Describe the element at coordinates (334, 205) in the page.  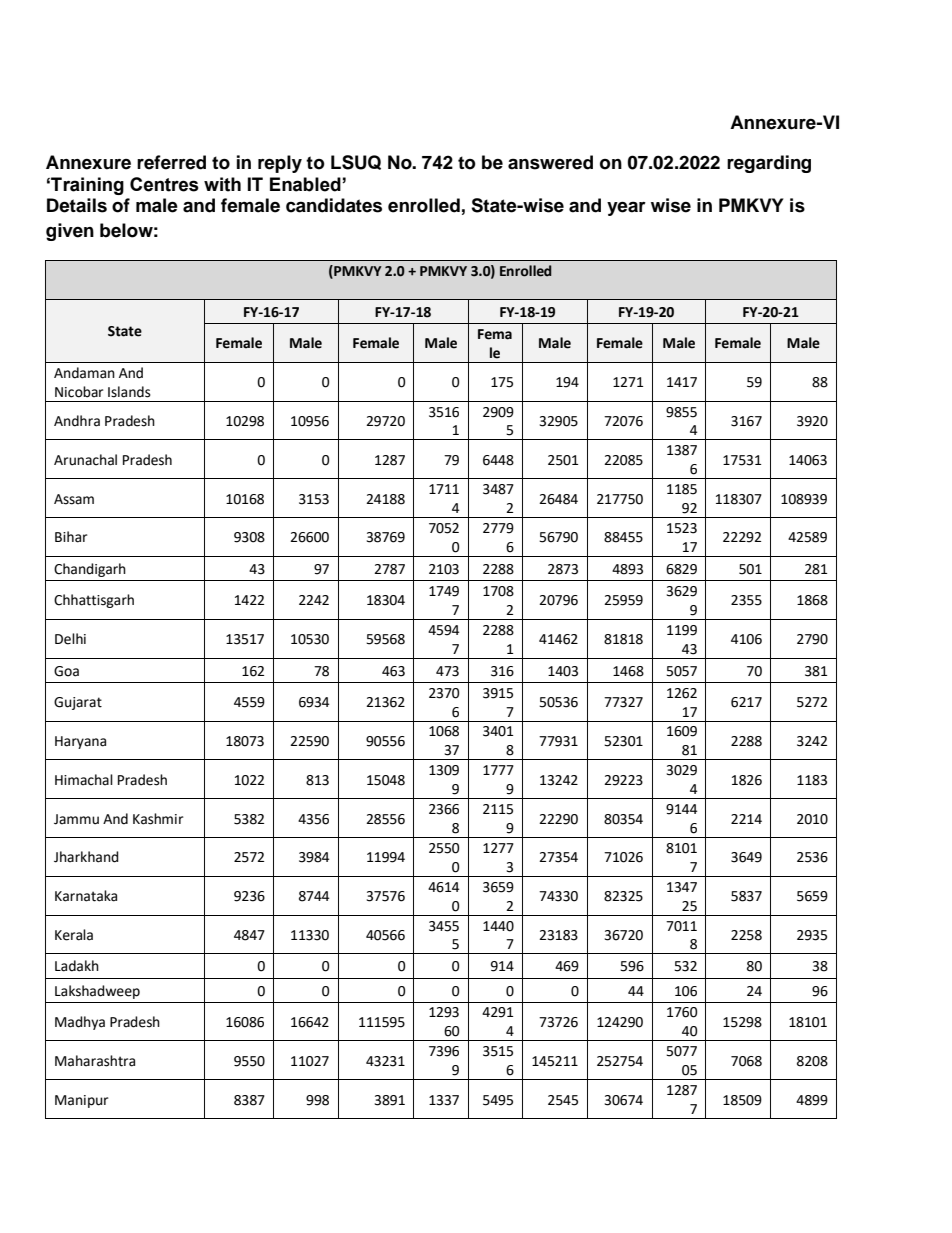
I see `candidates` at that location.
